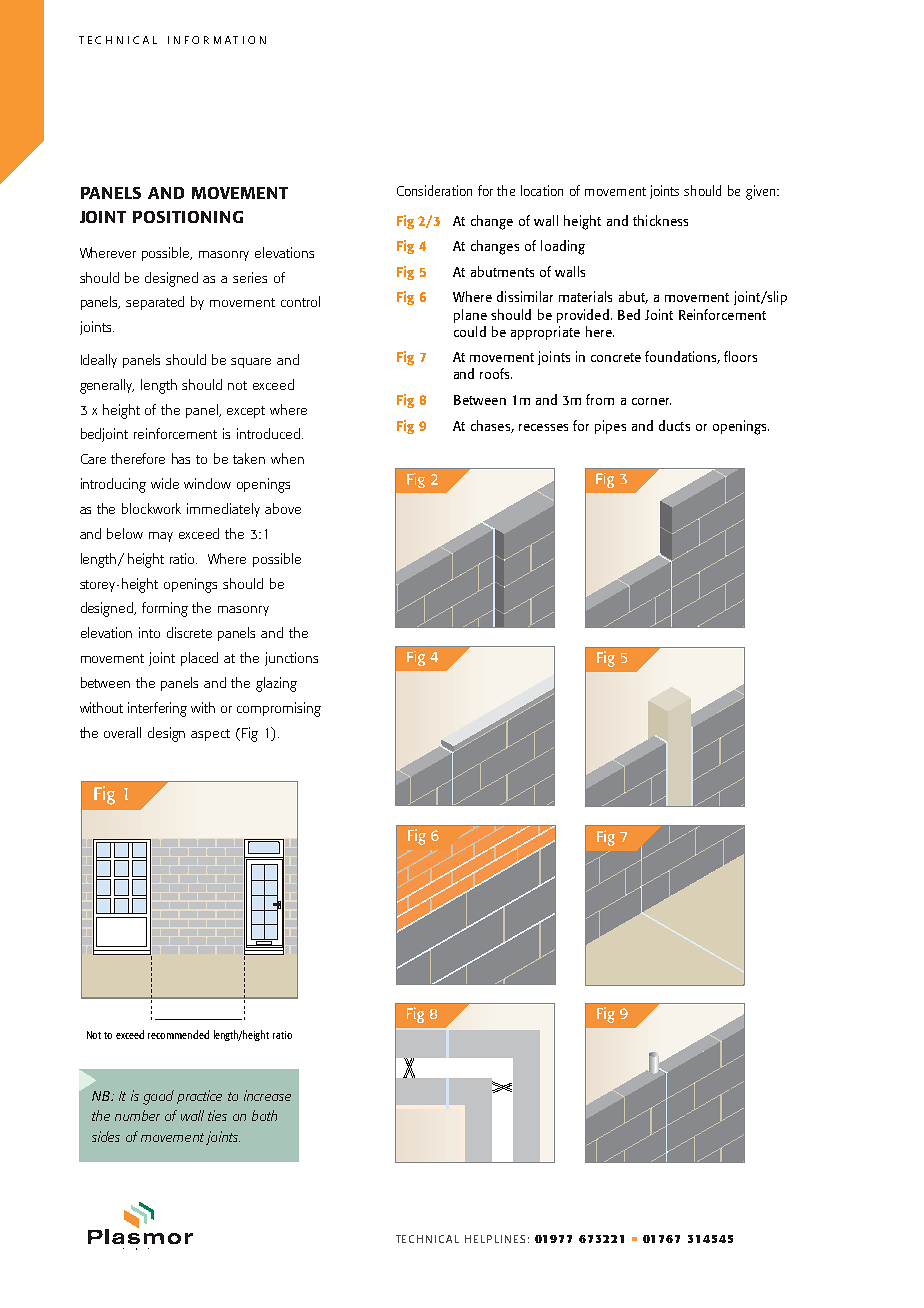 The image size is (924, 1308). I want to click on pipes, so click(610, 427).
